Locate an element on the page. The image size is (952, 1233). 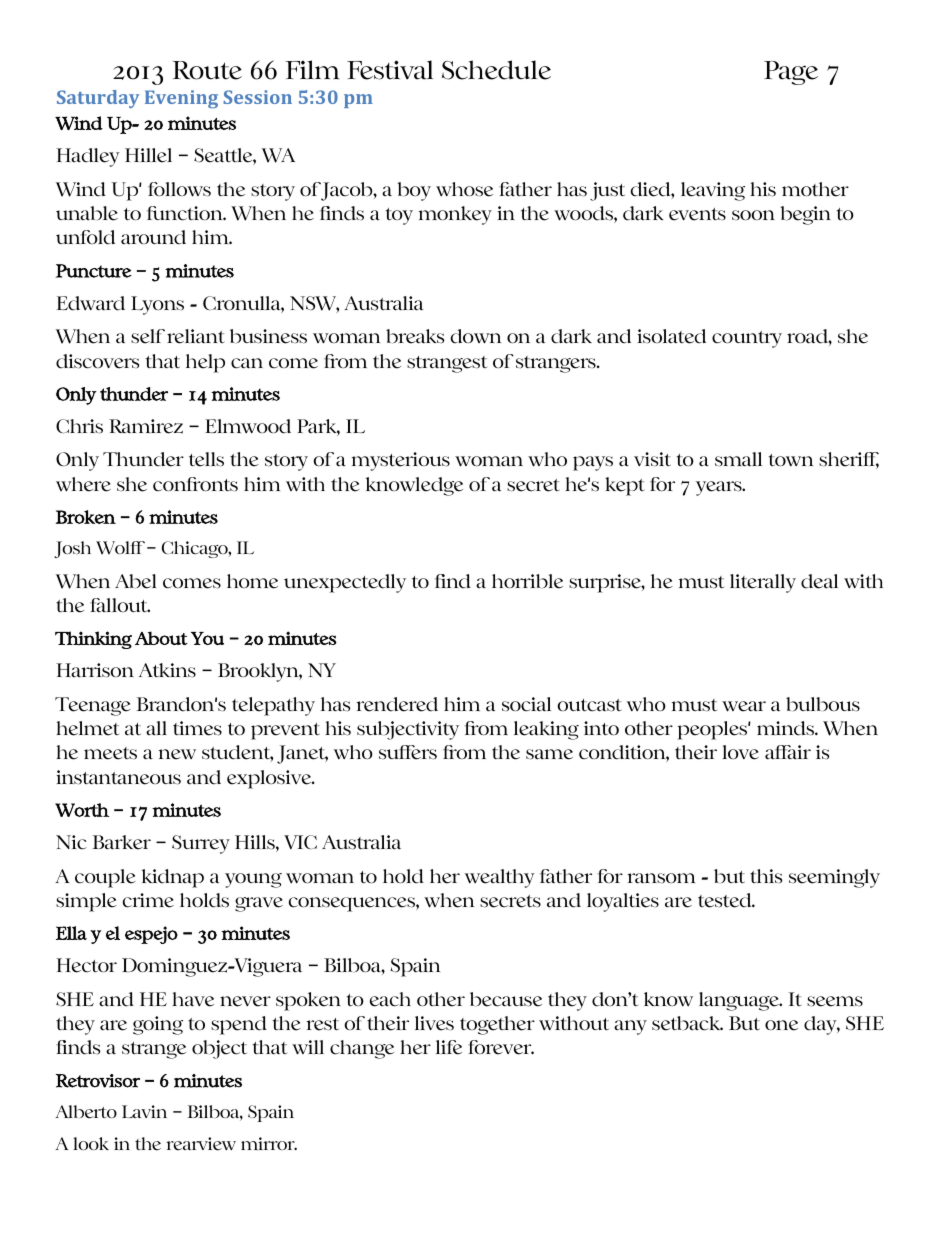
one is located at coordinates (781, 1025).
